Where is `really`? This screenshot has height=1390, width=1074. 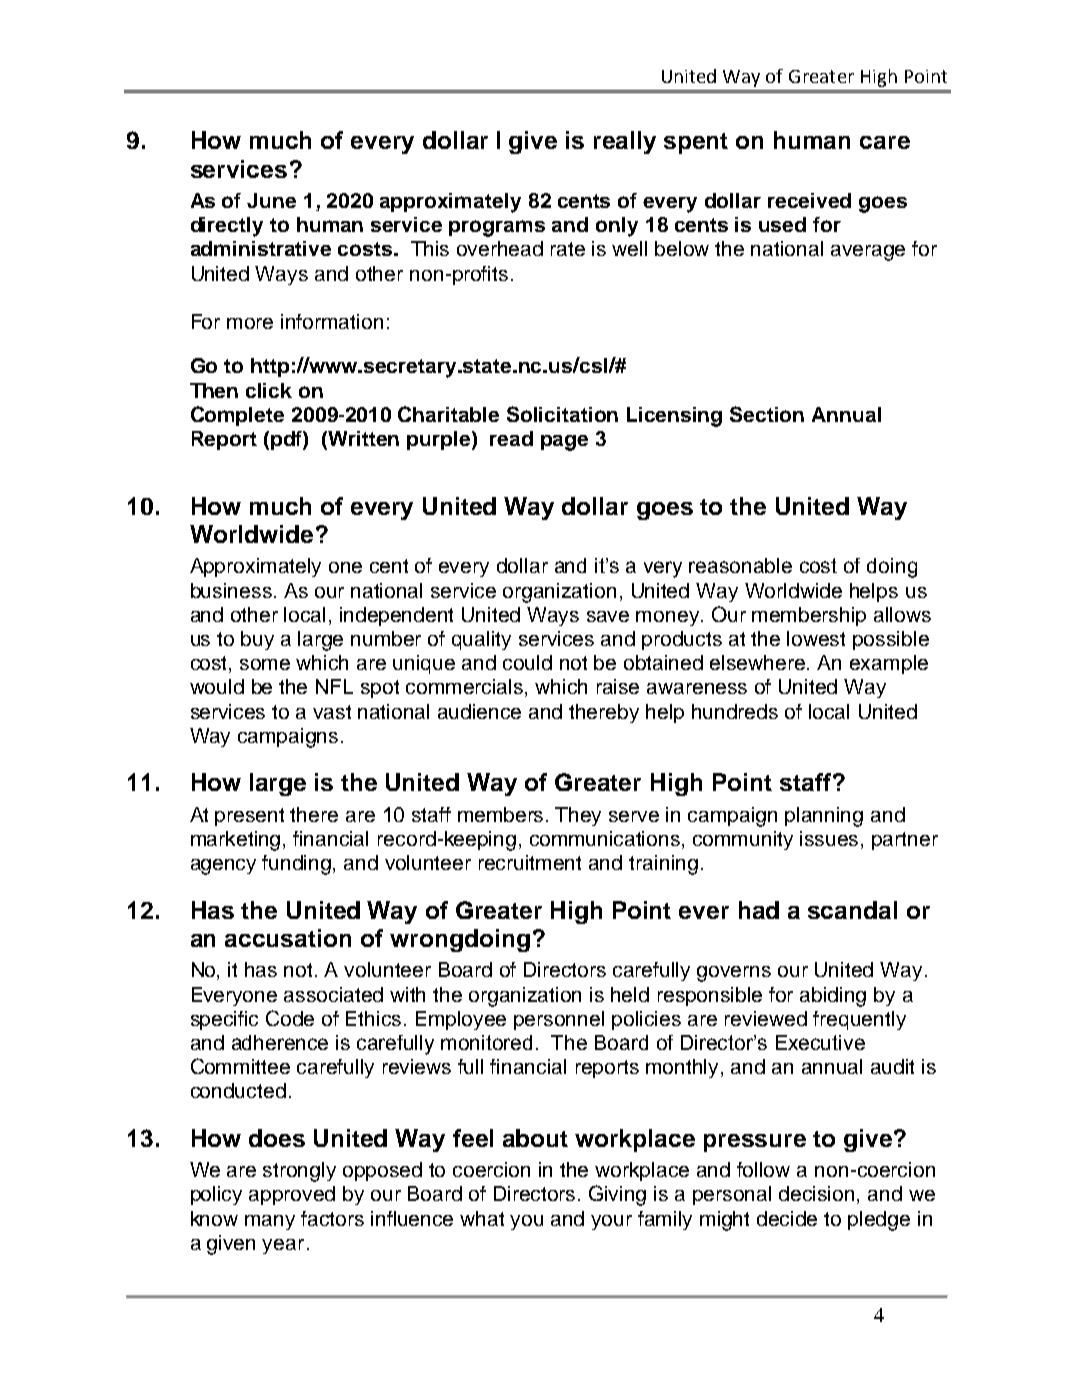 really is located at coordinates (625, 142).
